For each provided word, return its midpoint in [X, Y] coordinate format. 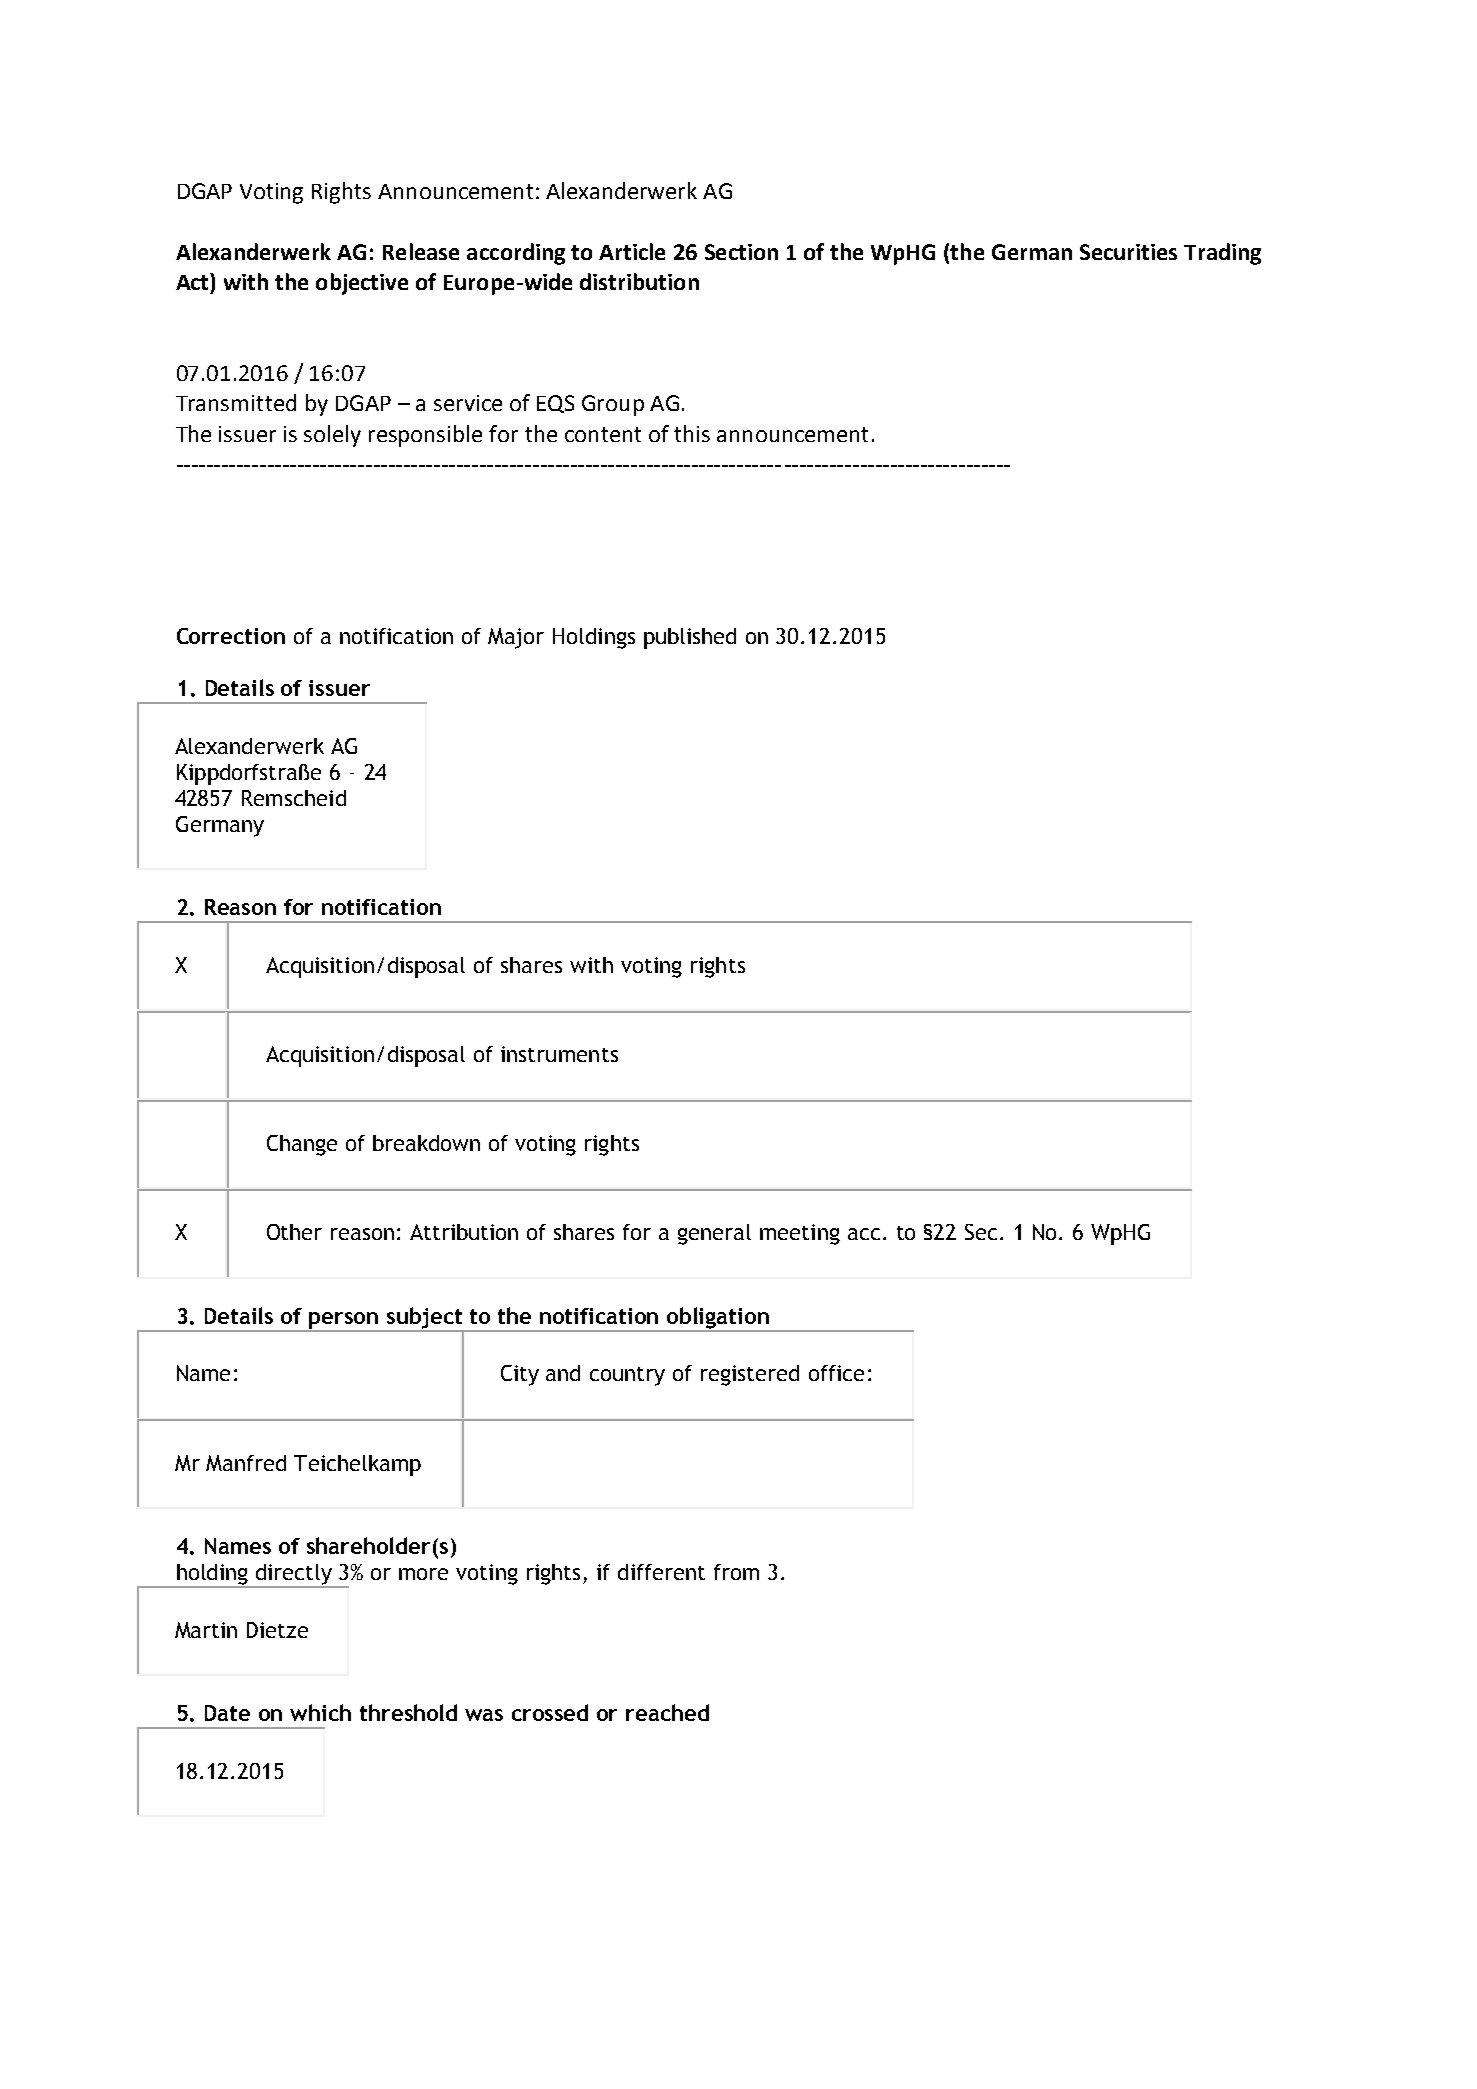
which [320, 1712]
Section [741, 252]
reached [667, 1712]
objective [362, 284]
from [736, 1572]
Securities [1128, 252]
